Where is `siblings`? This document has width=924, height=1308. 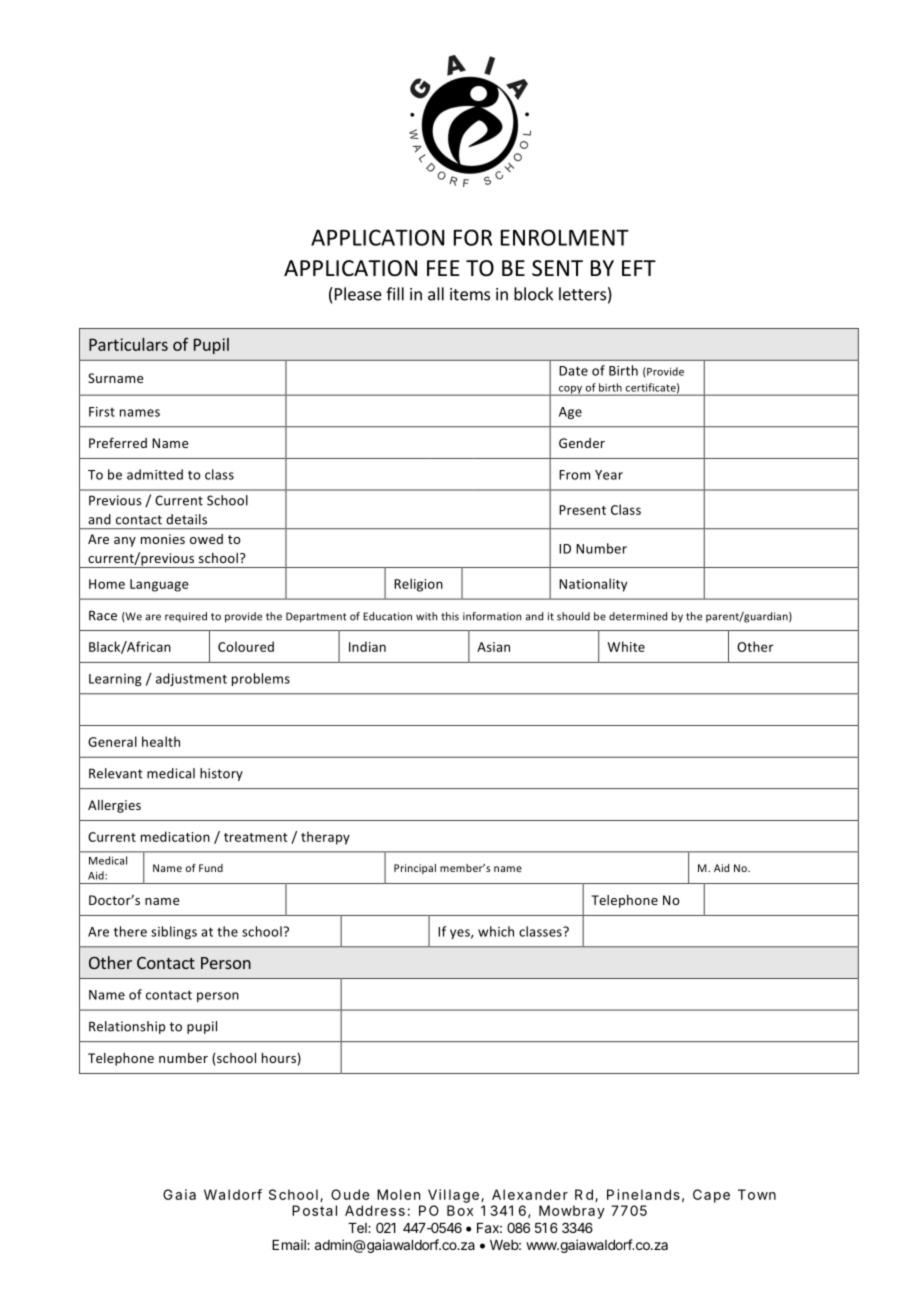 siblings is located at coordinates (174, 932).
